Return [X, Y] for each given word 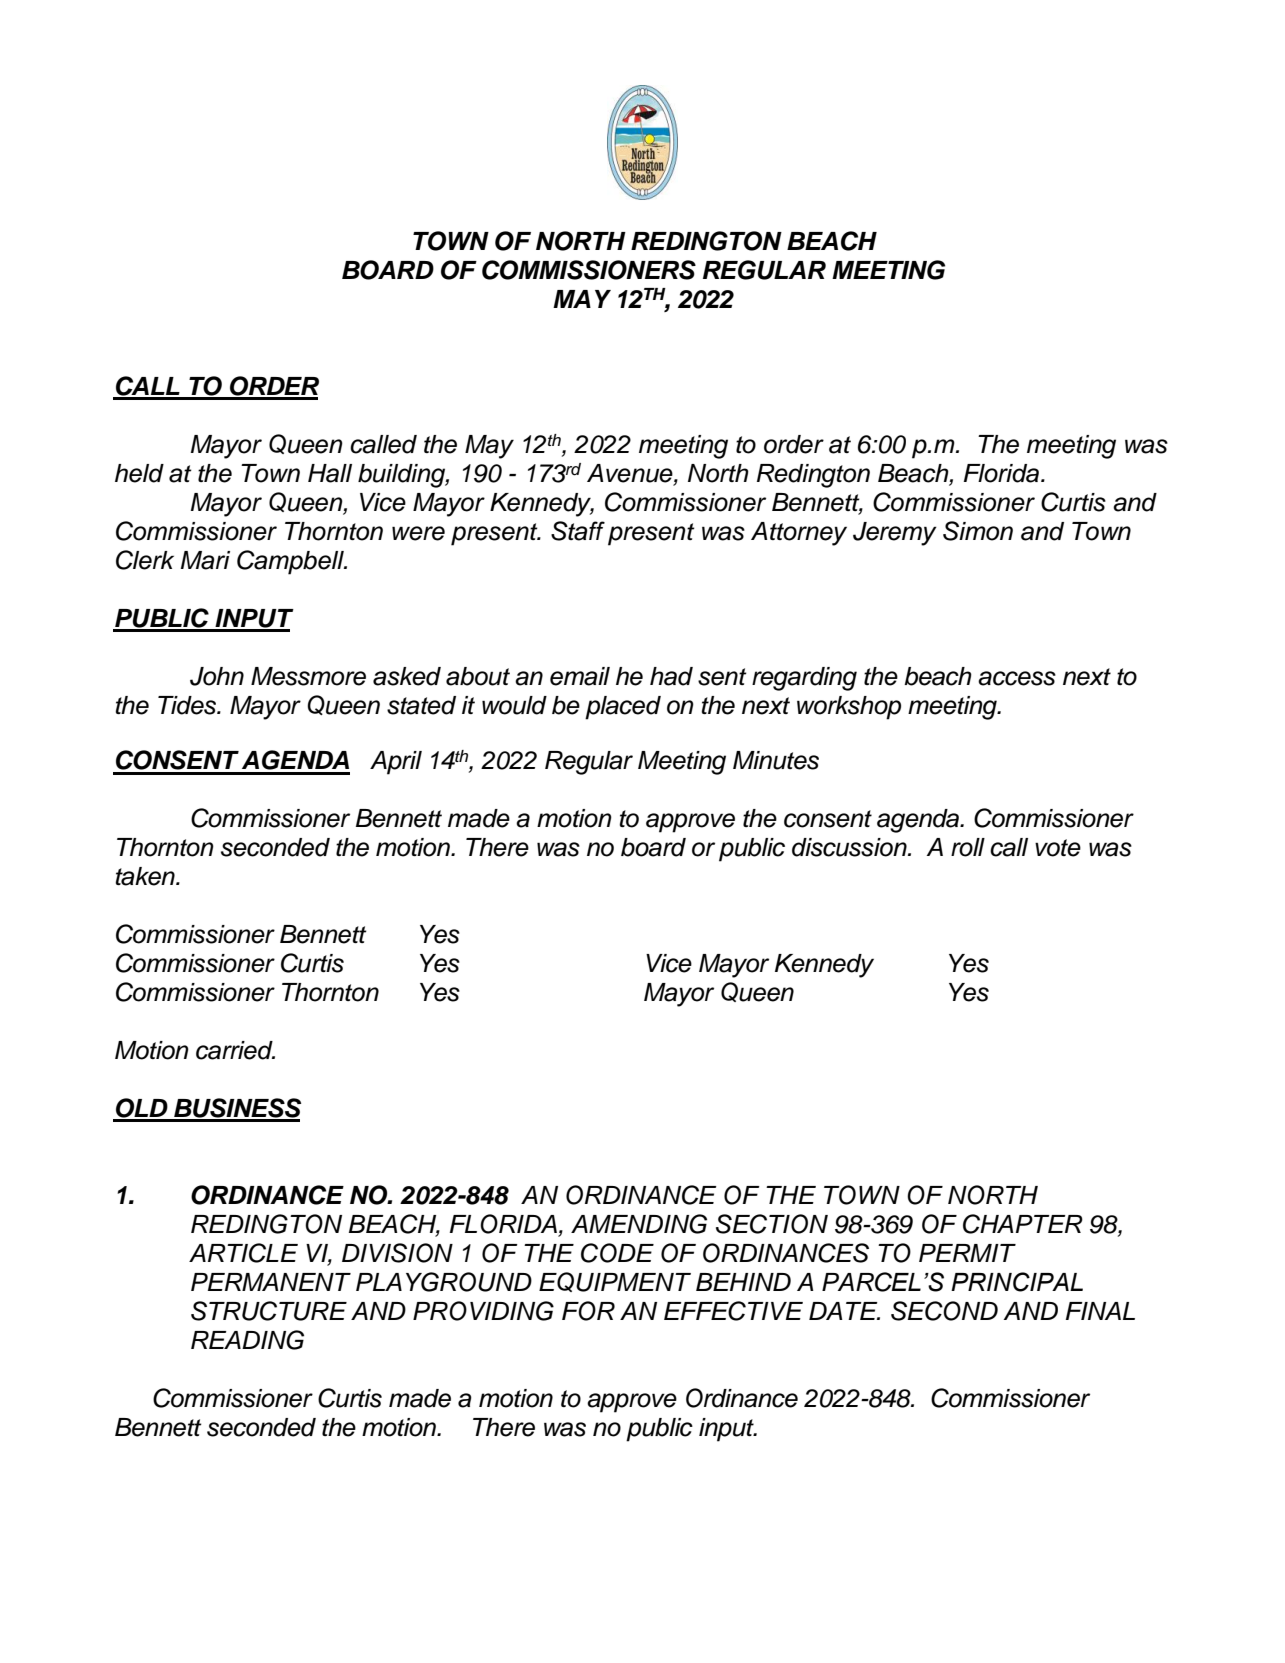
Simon [978, 531]
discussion [850, 847]
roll [968, 847]
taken [146, 876]
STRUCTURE [269, 1311]
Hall [330, 473]
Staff [578, 531]
